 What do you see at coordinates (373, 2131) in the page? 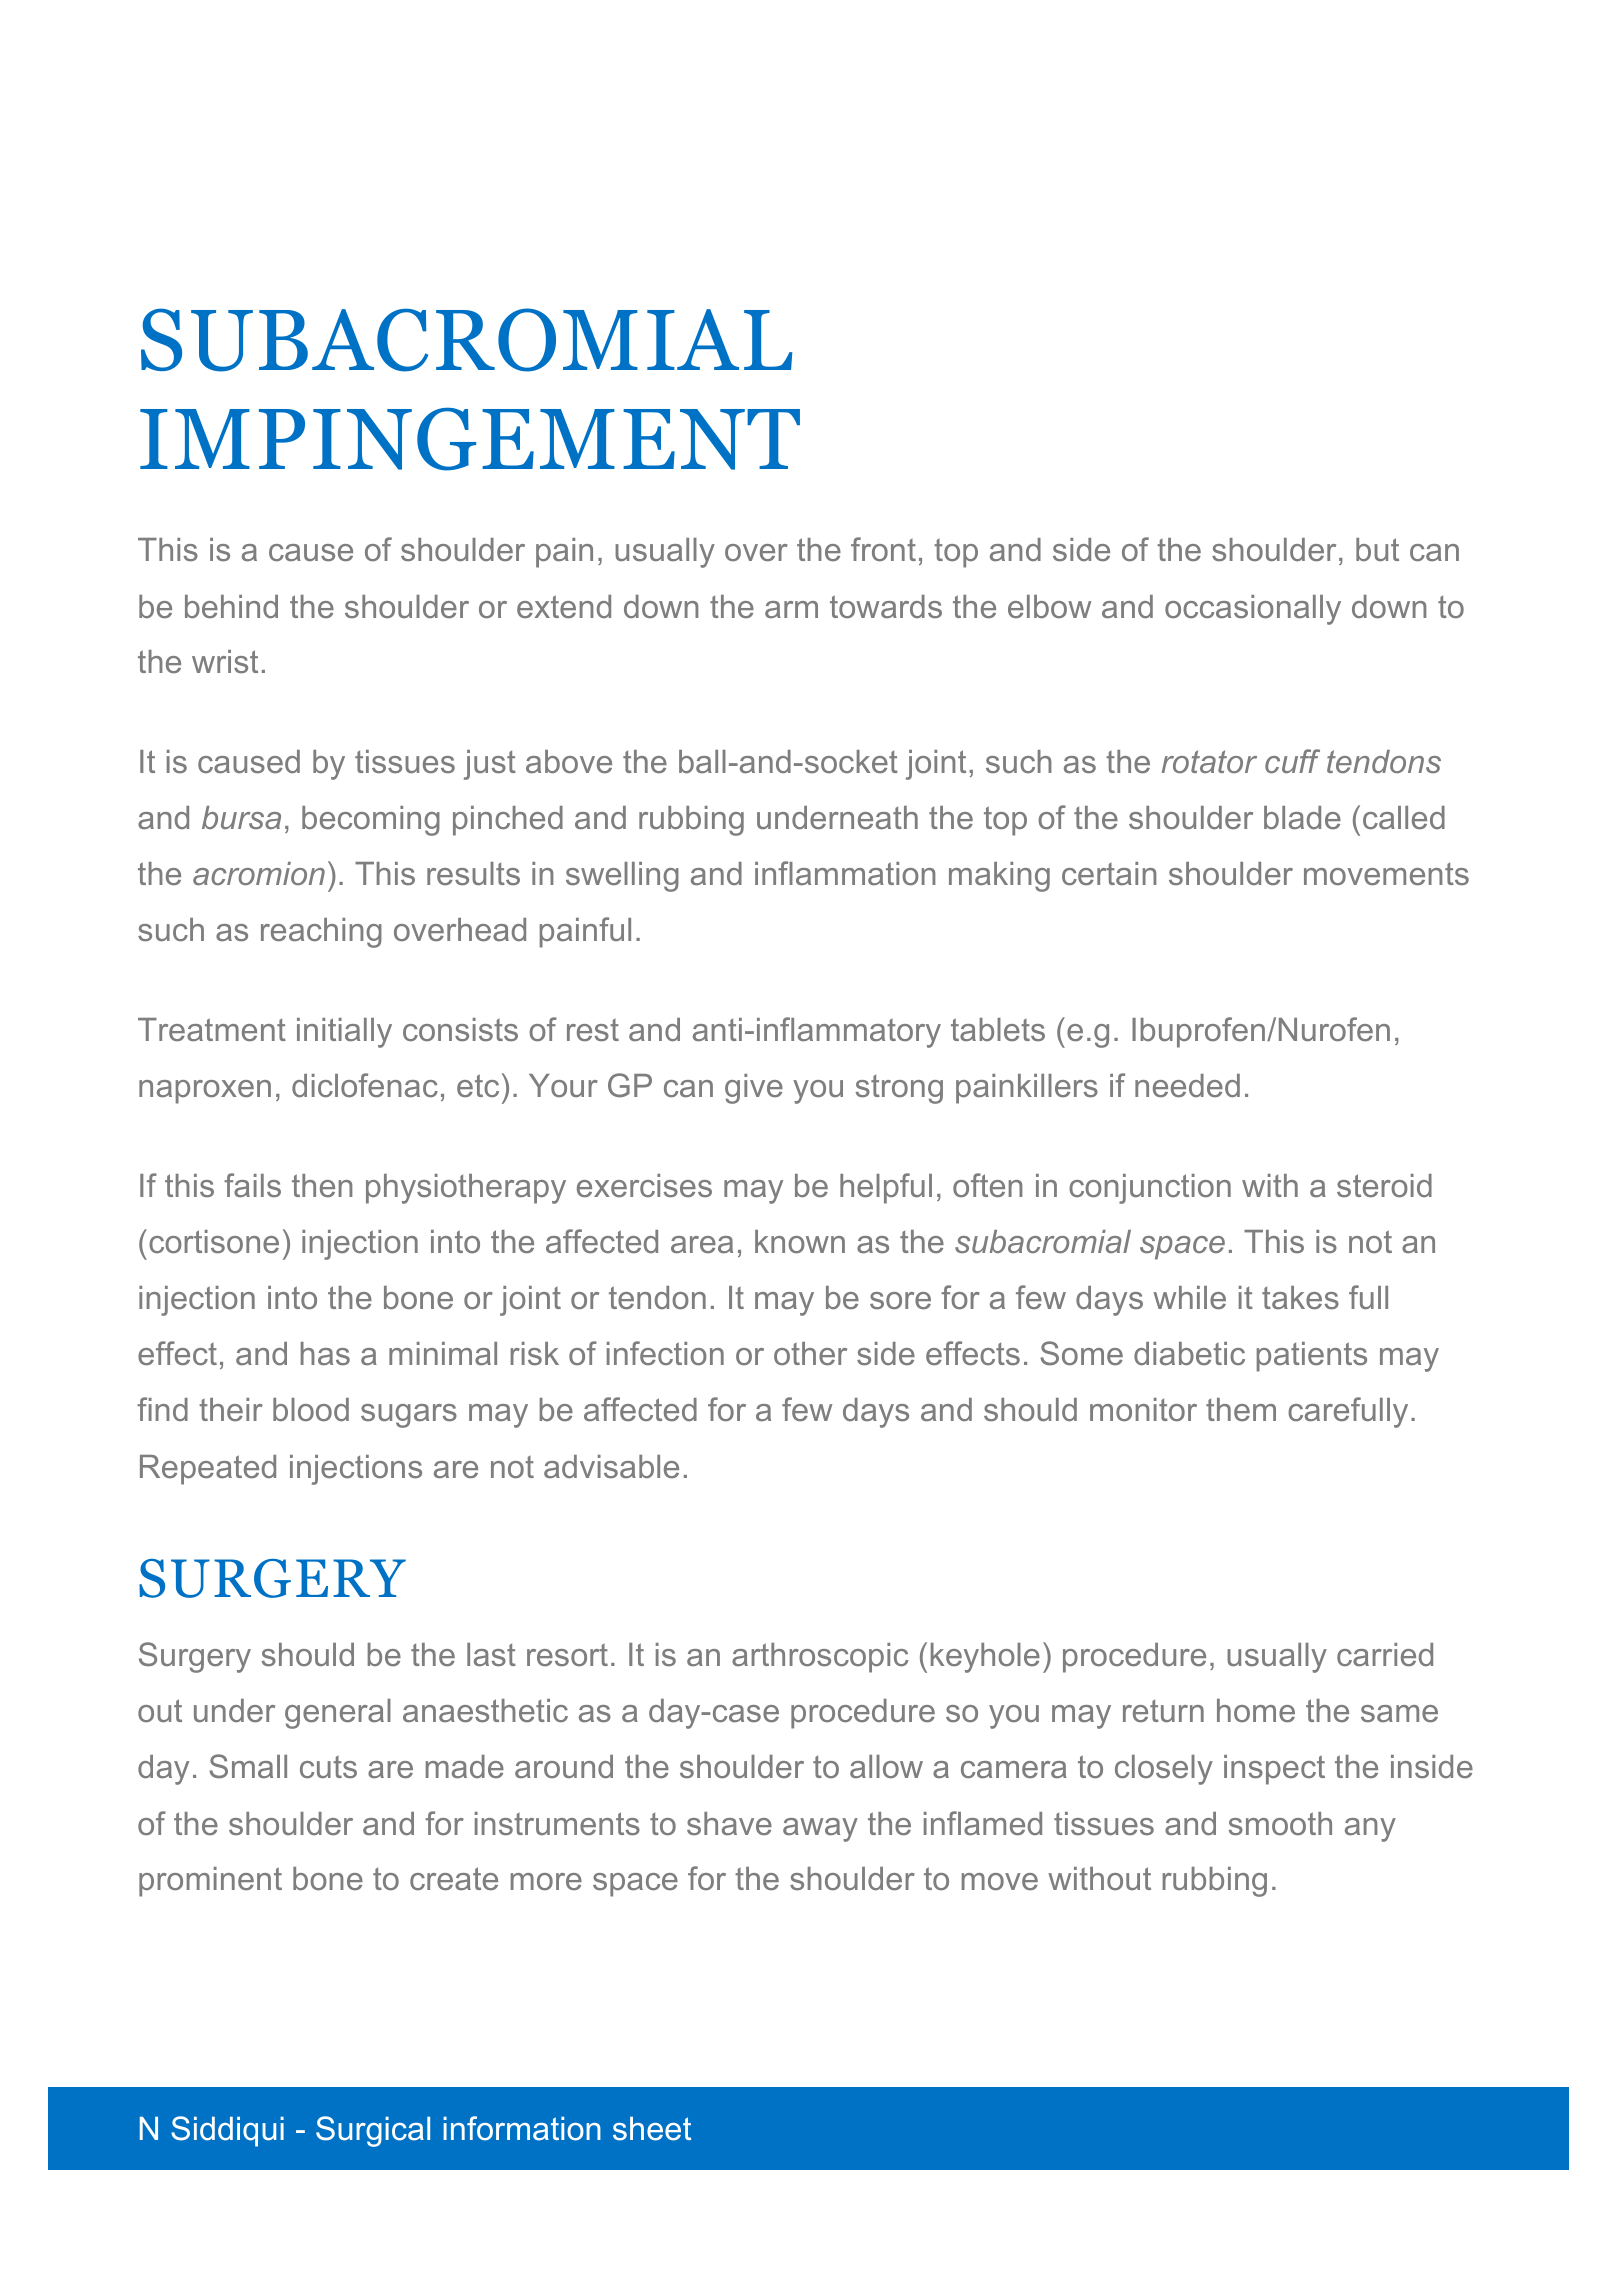
I see `Surgical` at bounding box center [373, 2131].
